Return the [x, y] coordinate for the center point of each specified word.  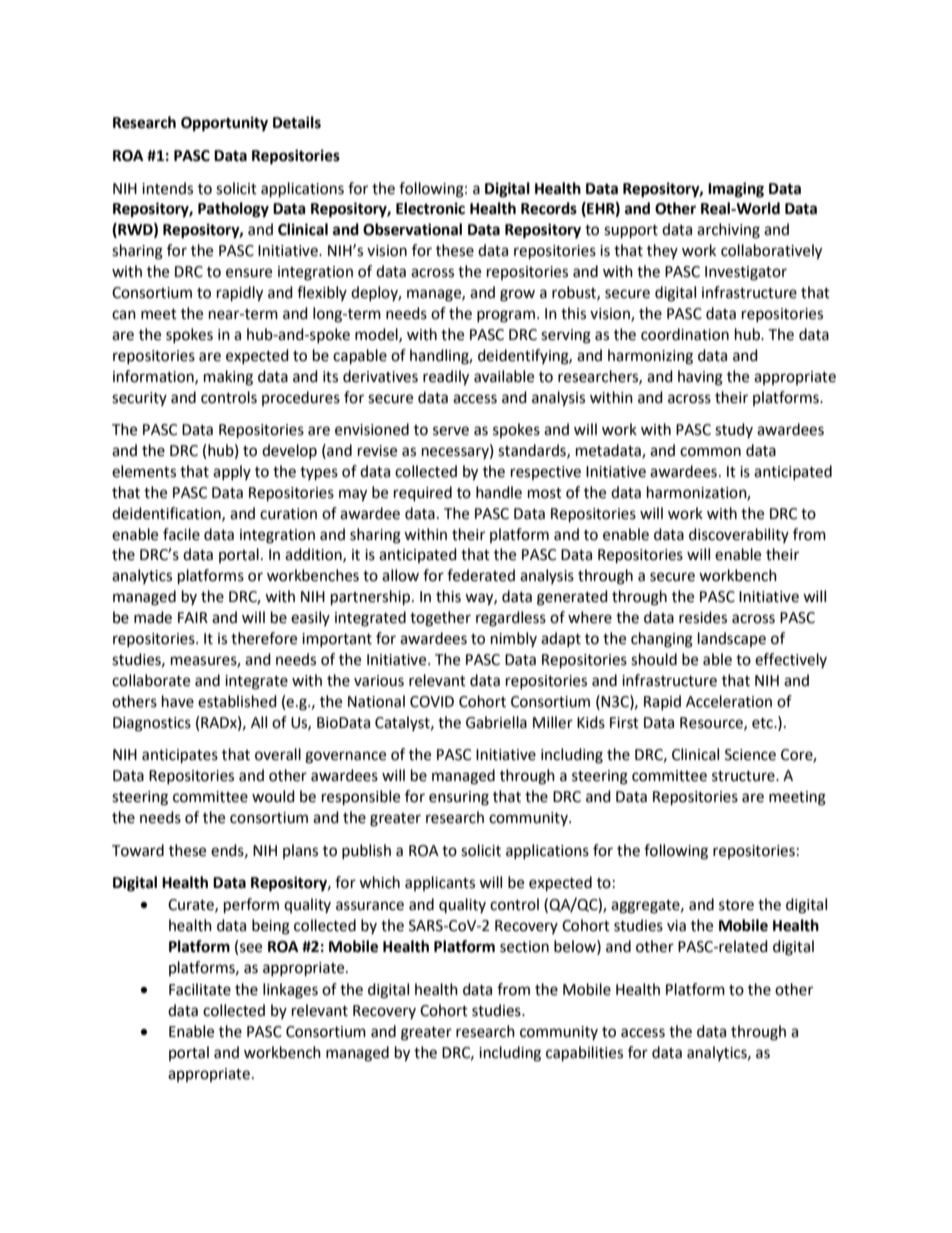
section [524, 947]
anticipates [180, 756]
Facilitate [200, 989]
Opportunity [224, 124]
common [710, 452]
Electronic [430, 208]
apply [232, 472]
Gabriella [496, 722]
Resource [712, 723]
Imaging [736, 190]
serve [451, 431]
